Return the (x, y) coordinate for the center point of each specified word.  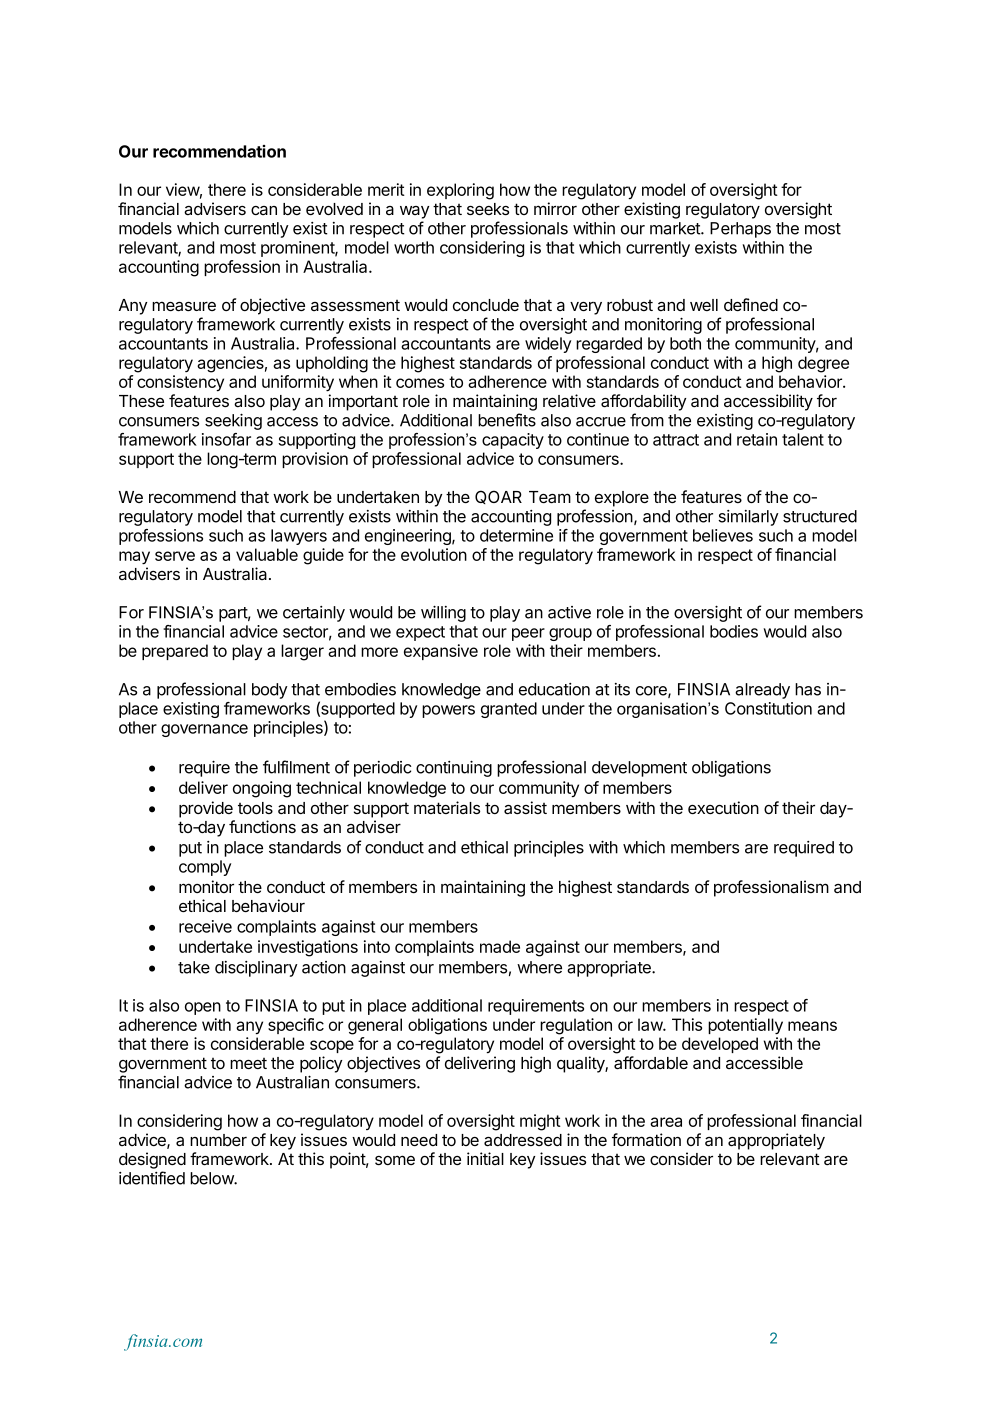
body (270, 691)
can (264, 210)
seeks (488, 209)
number (218, 1140)
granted (509, 710)
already (762, 691)
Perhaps (740, 230)
